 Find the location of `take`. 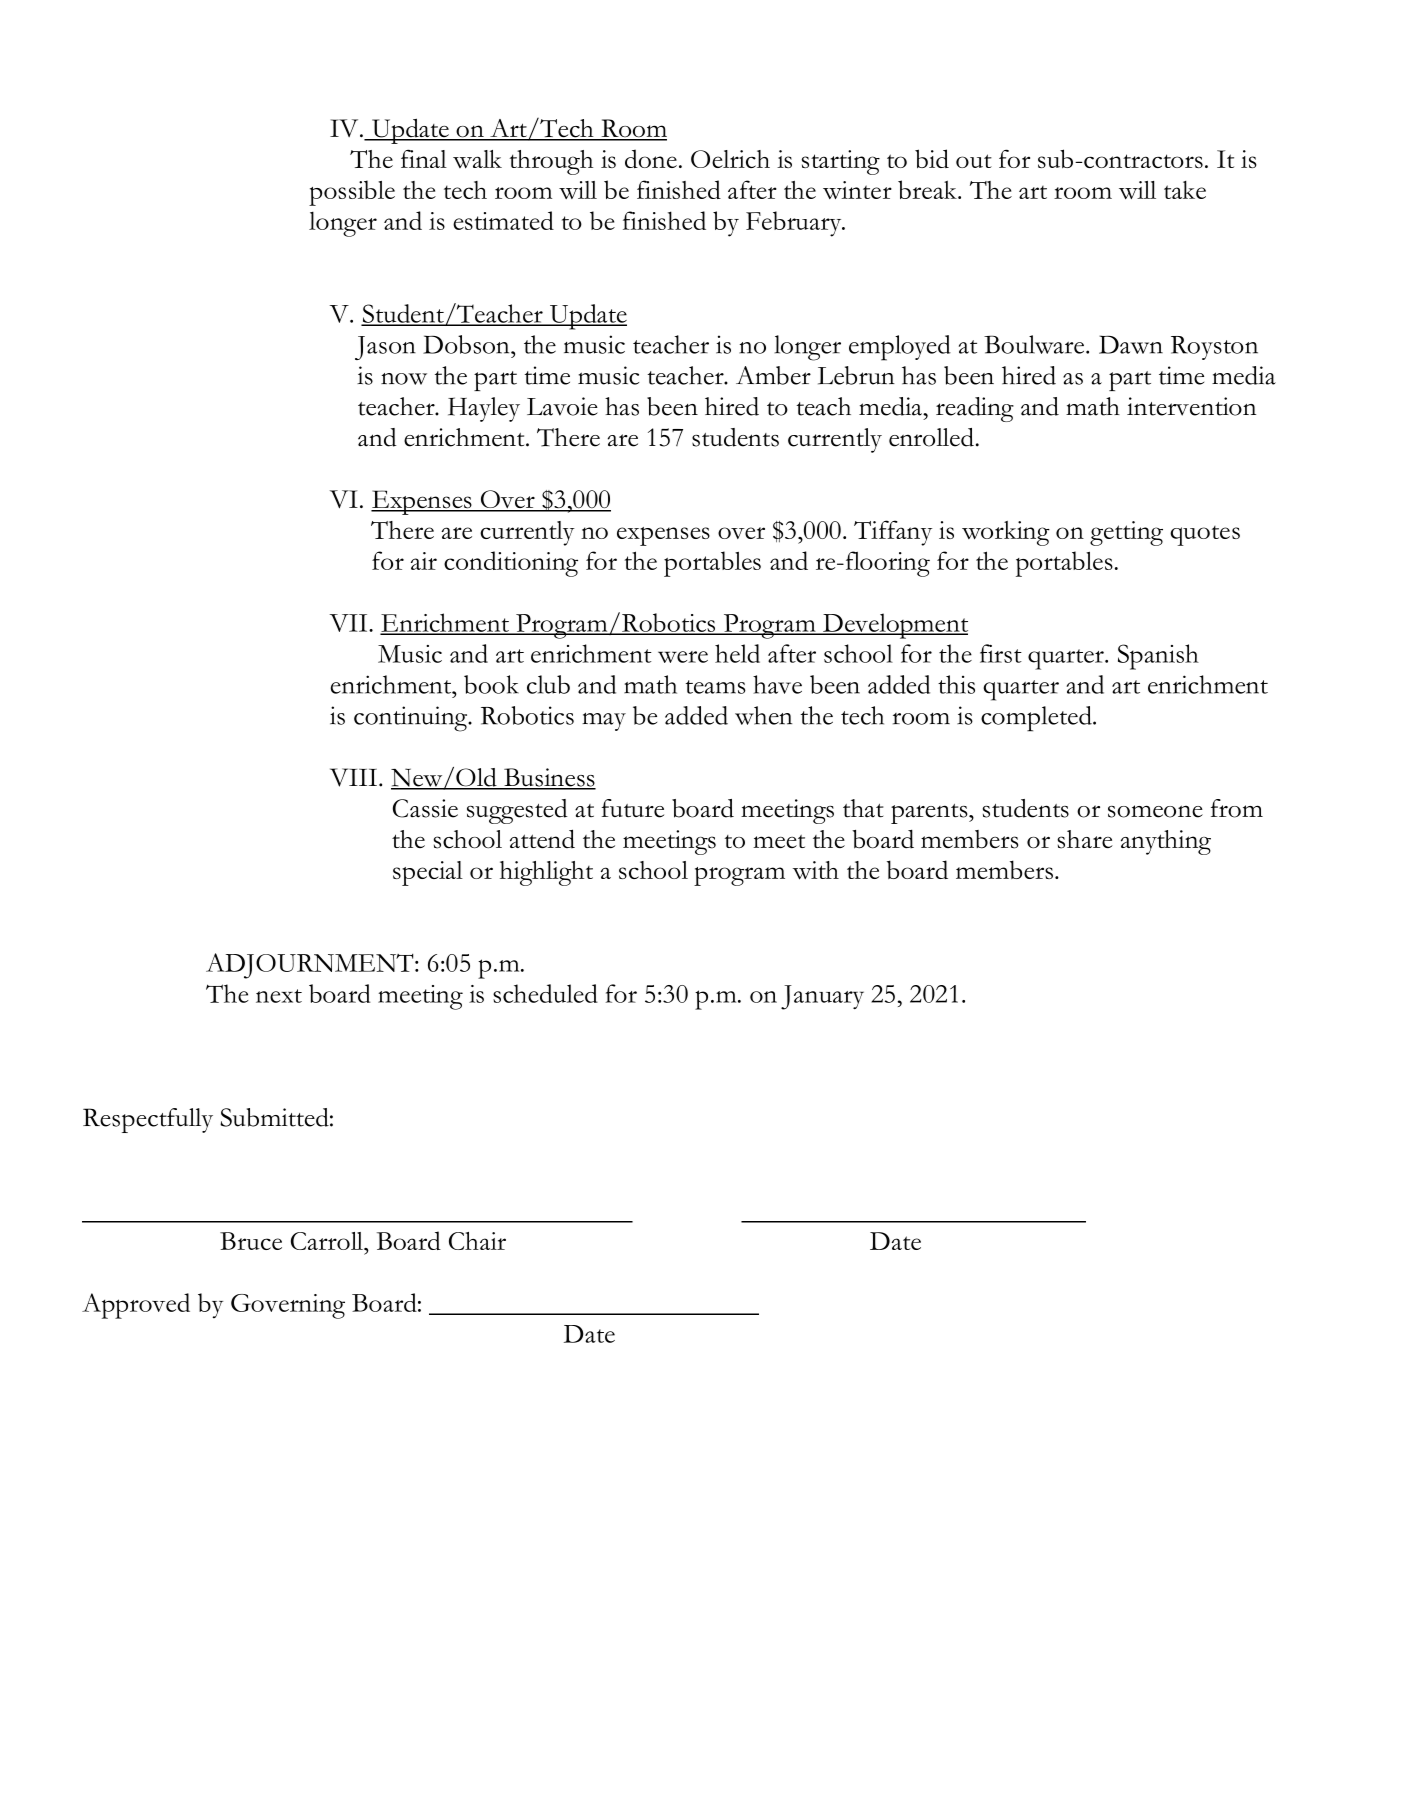

take is located at coordinates (1185, 190).
